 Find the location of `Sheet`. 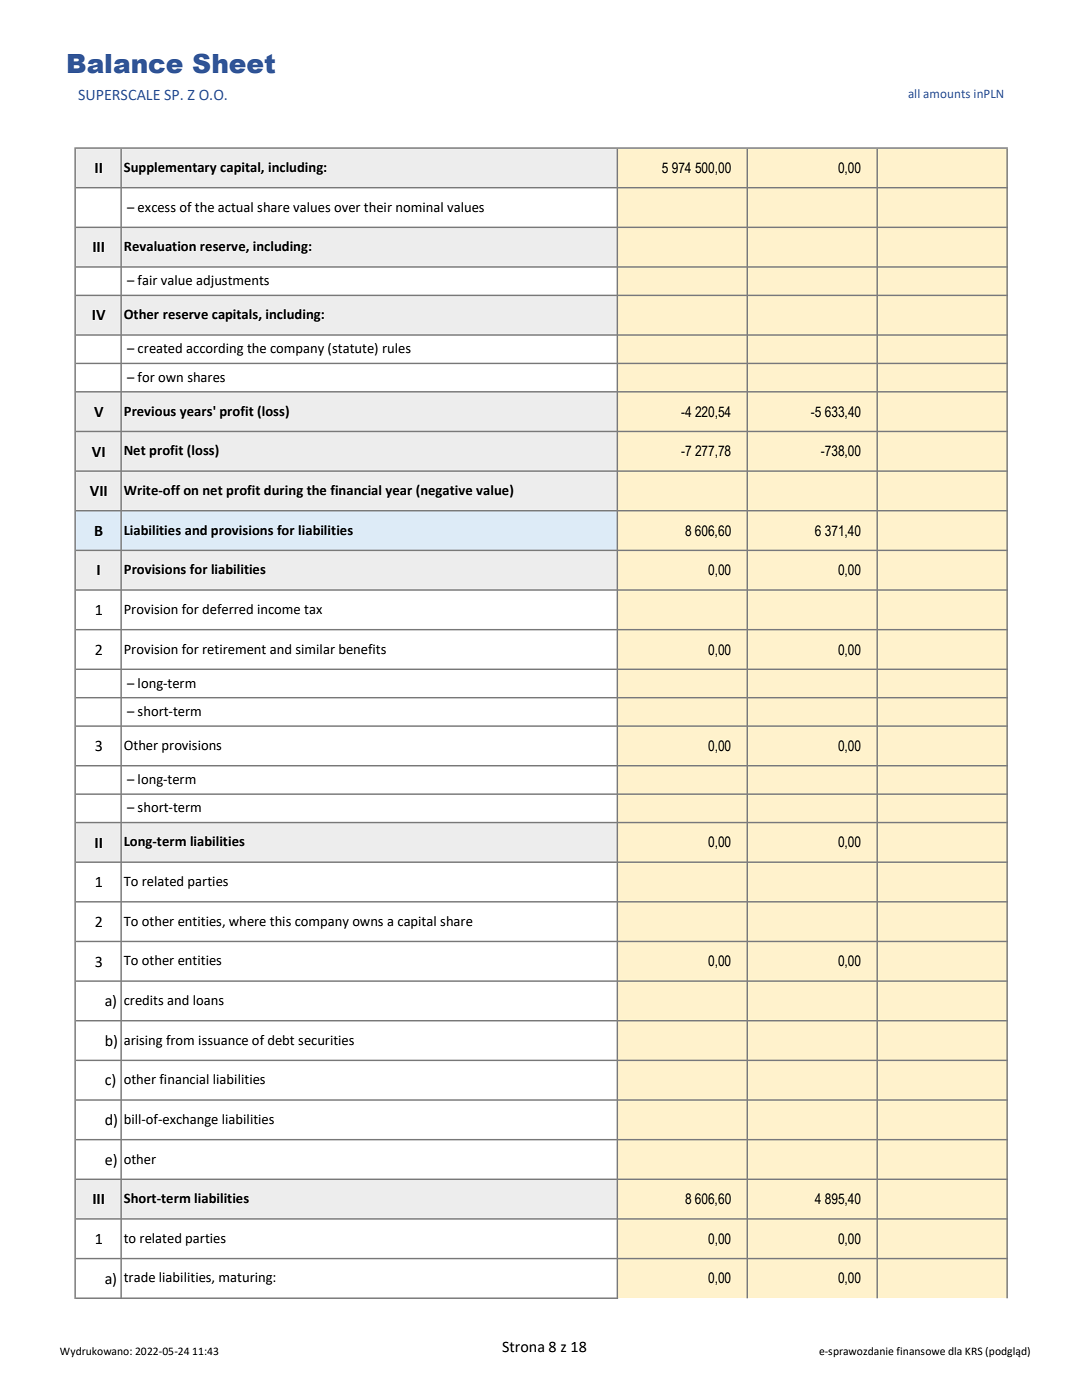

Sheet is located at coordinates (234, 63).
